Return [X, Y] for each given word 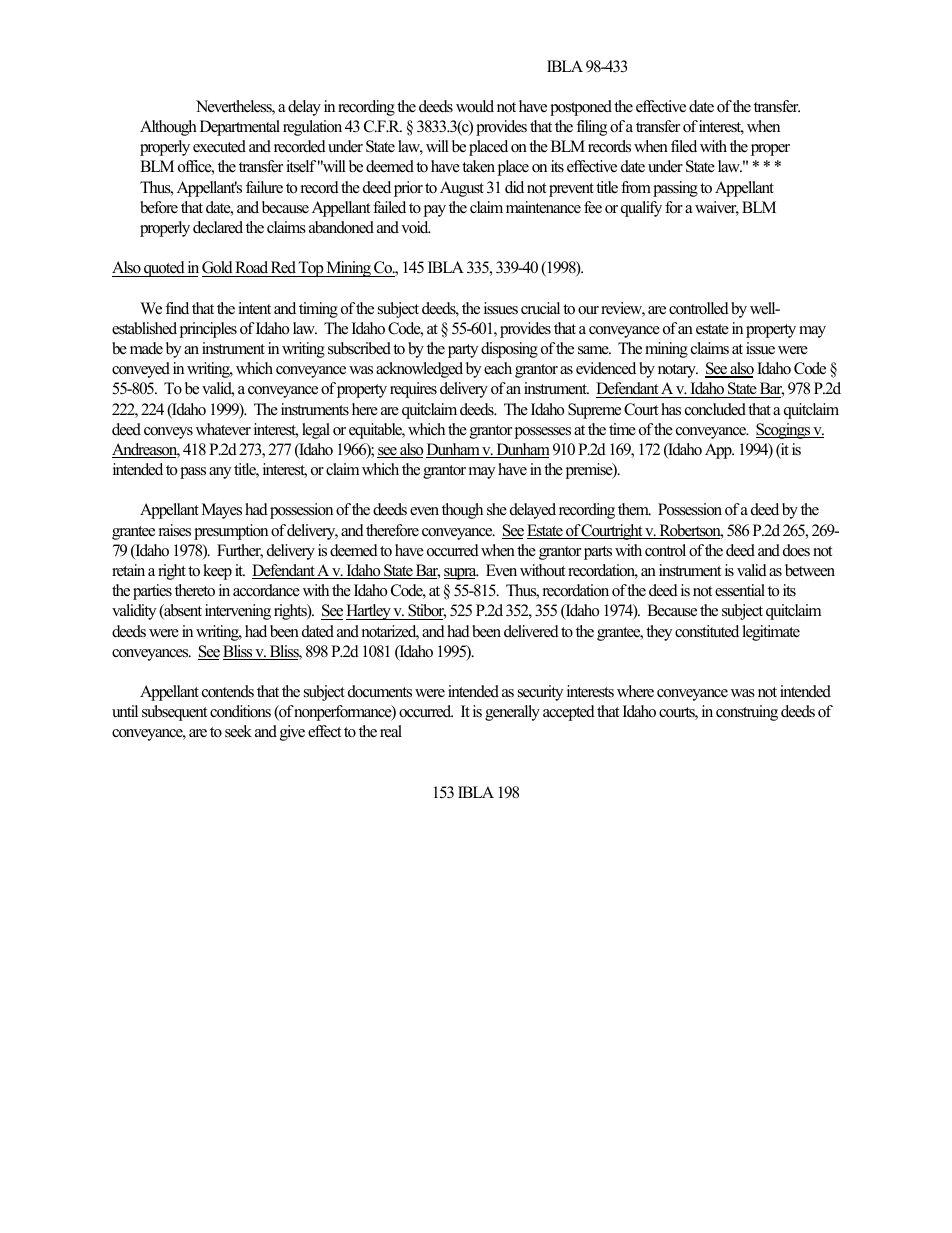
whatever [223, 429]
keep [217, 572]
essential [740, 590]
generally [512, 713]
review [623, 309]
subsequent [174, 713]
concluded [715, 409]
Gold [218, 269]
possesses [542, 433]
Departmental [240, 128]
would [475, 106]
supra [461, 574]
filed [684, 146]
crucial [540, 308]
